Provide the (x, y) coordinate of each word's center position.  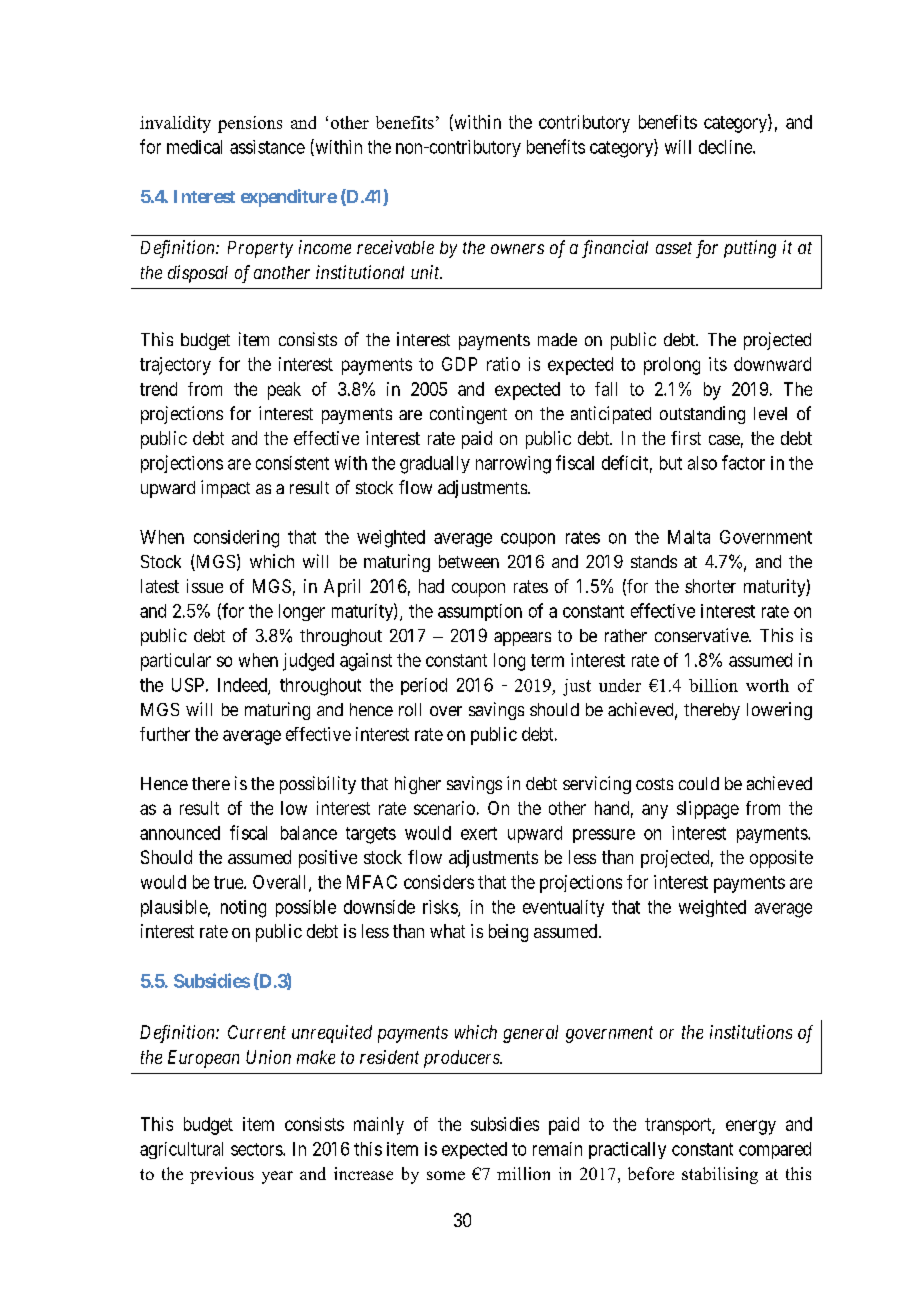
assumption (480, 612)
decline (726, 147)
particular (176, 662)
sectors (257, 1149)
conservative (702, 635)
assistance (267, 147)
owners (517, 249)
